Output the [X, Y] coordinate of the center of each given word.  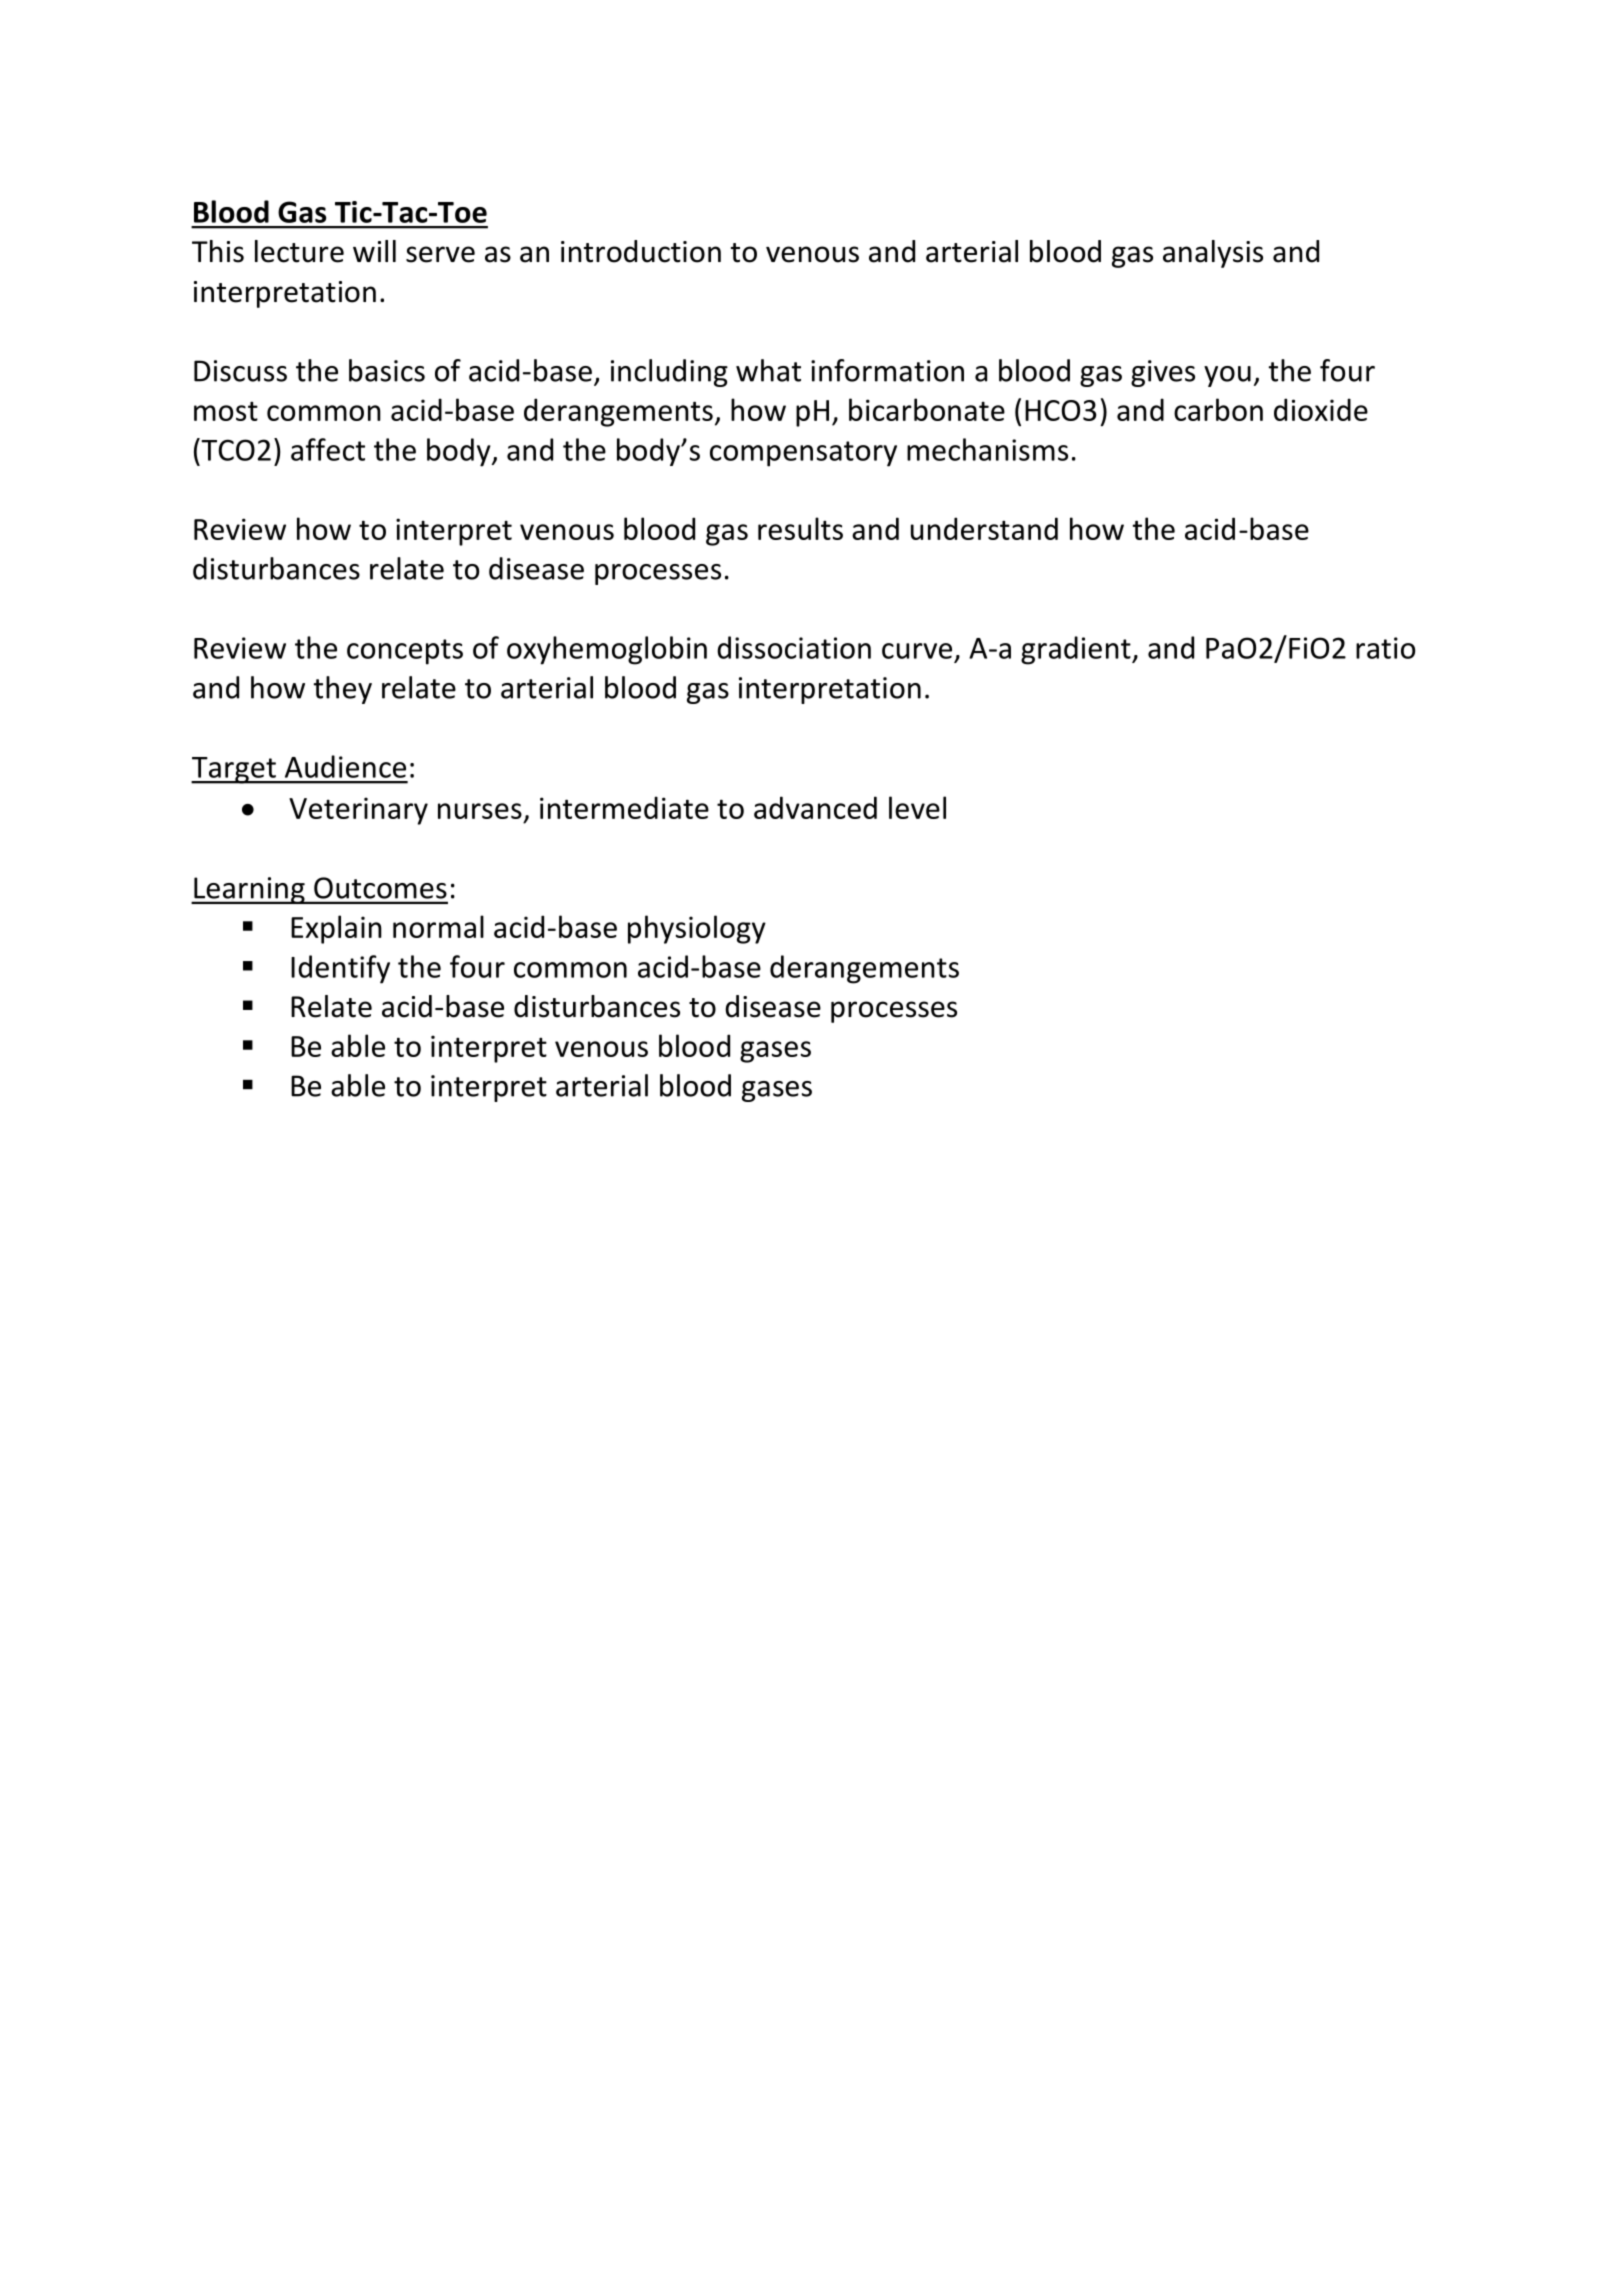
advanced [815, 807]
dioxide [1321, 409]
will [374, 251]
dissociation [794, 647]
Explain [336, 929]
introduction [641, 251]
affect [328, 449]
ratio [1385, 648]
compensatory [803, 454]
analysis [1213, 254]
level [917, 807]
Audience [345, 766]
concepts [405, 652]
